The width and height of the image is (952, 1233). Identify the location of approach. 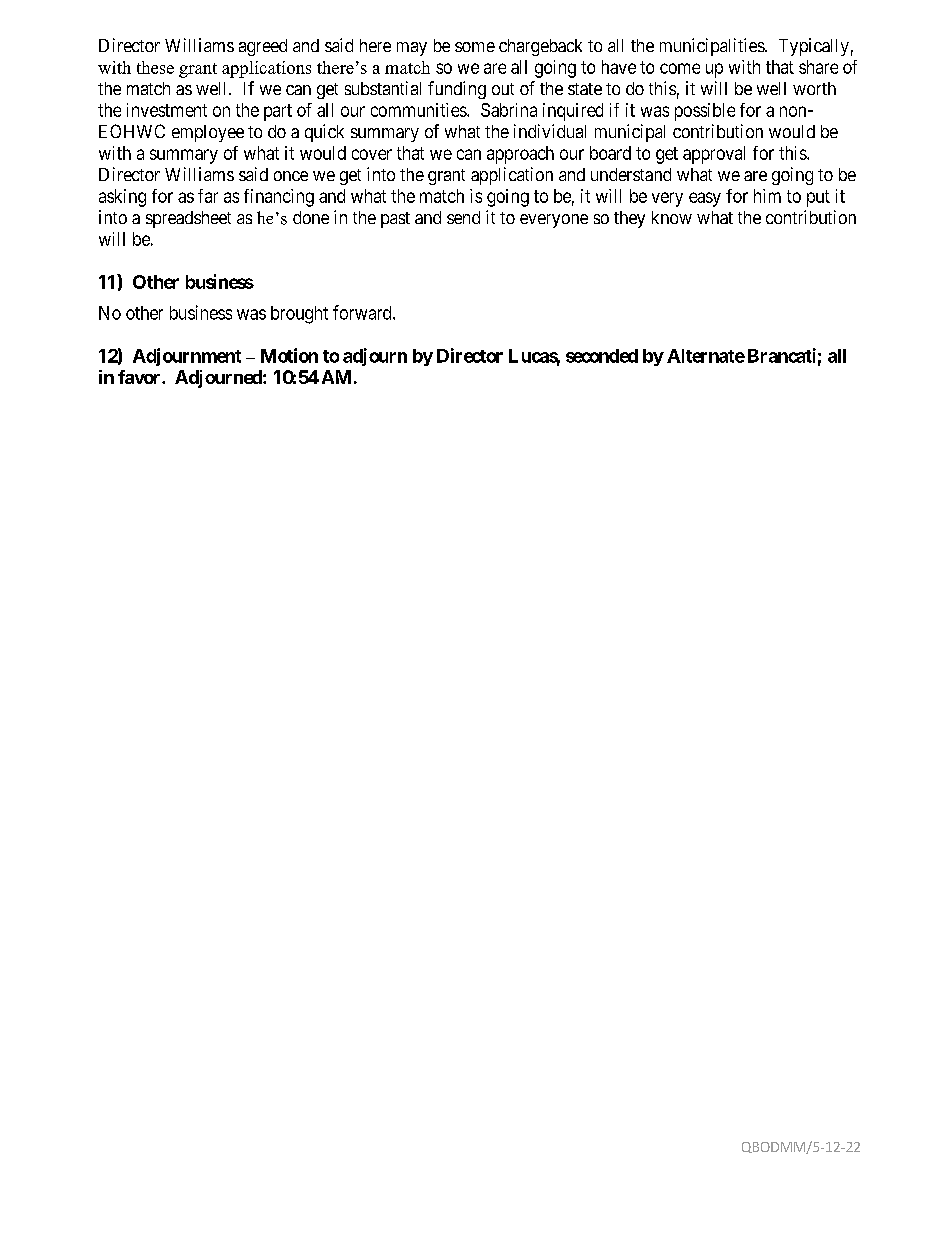
(520, 155).
